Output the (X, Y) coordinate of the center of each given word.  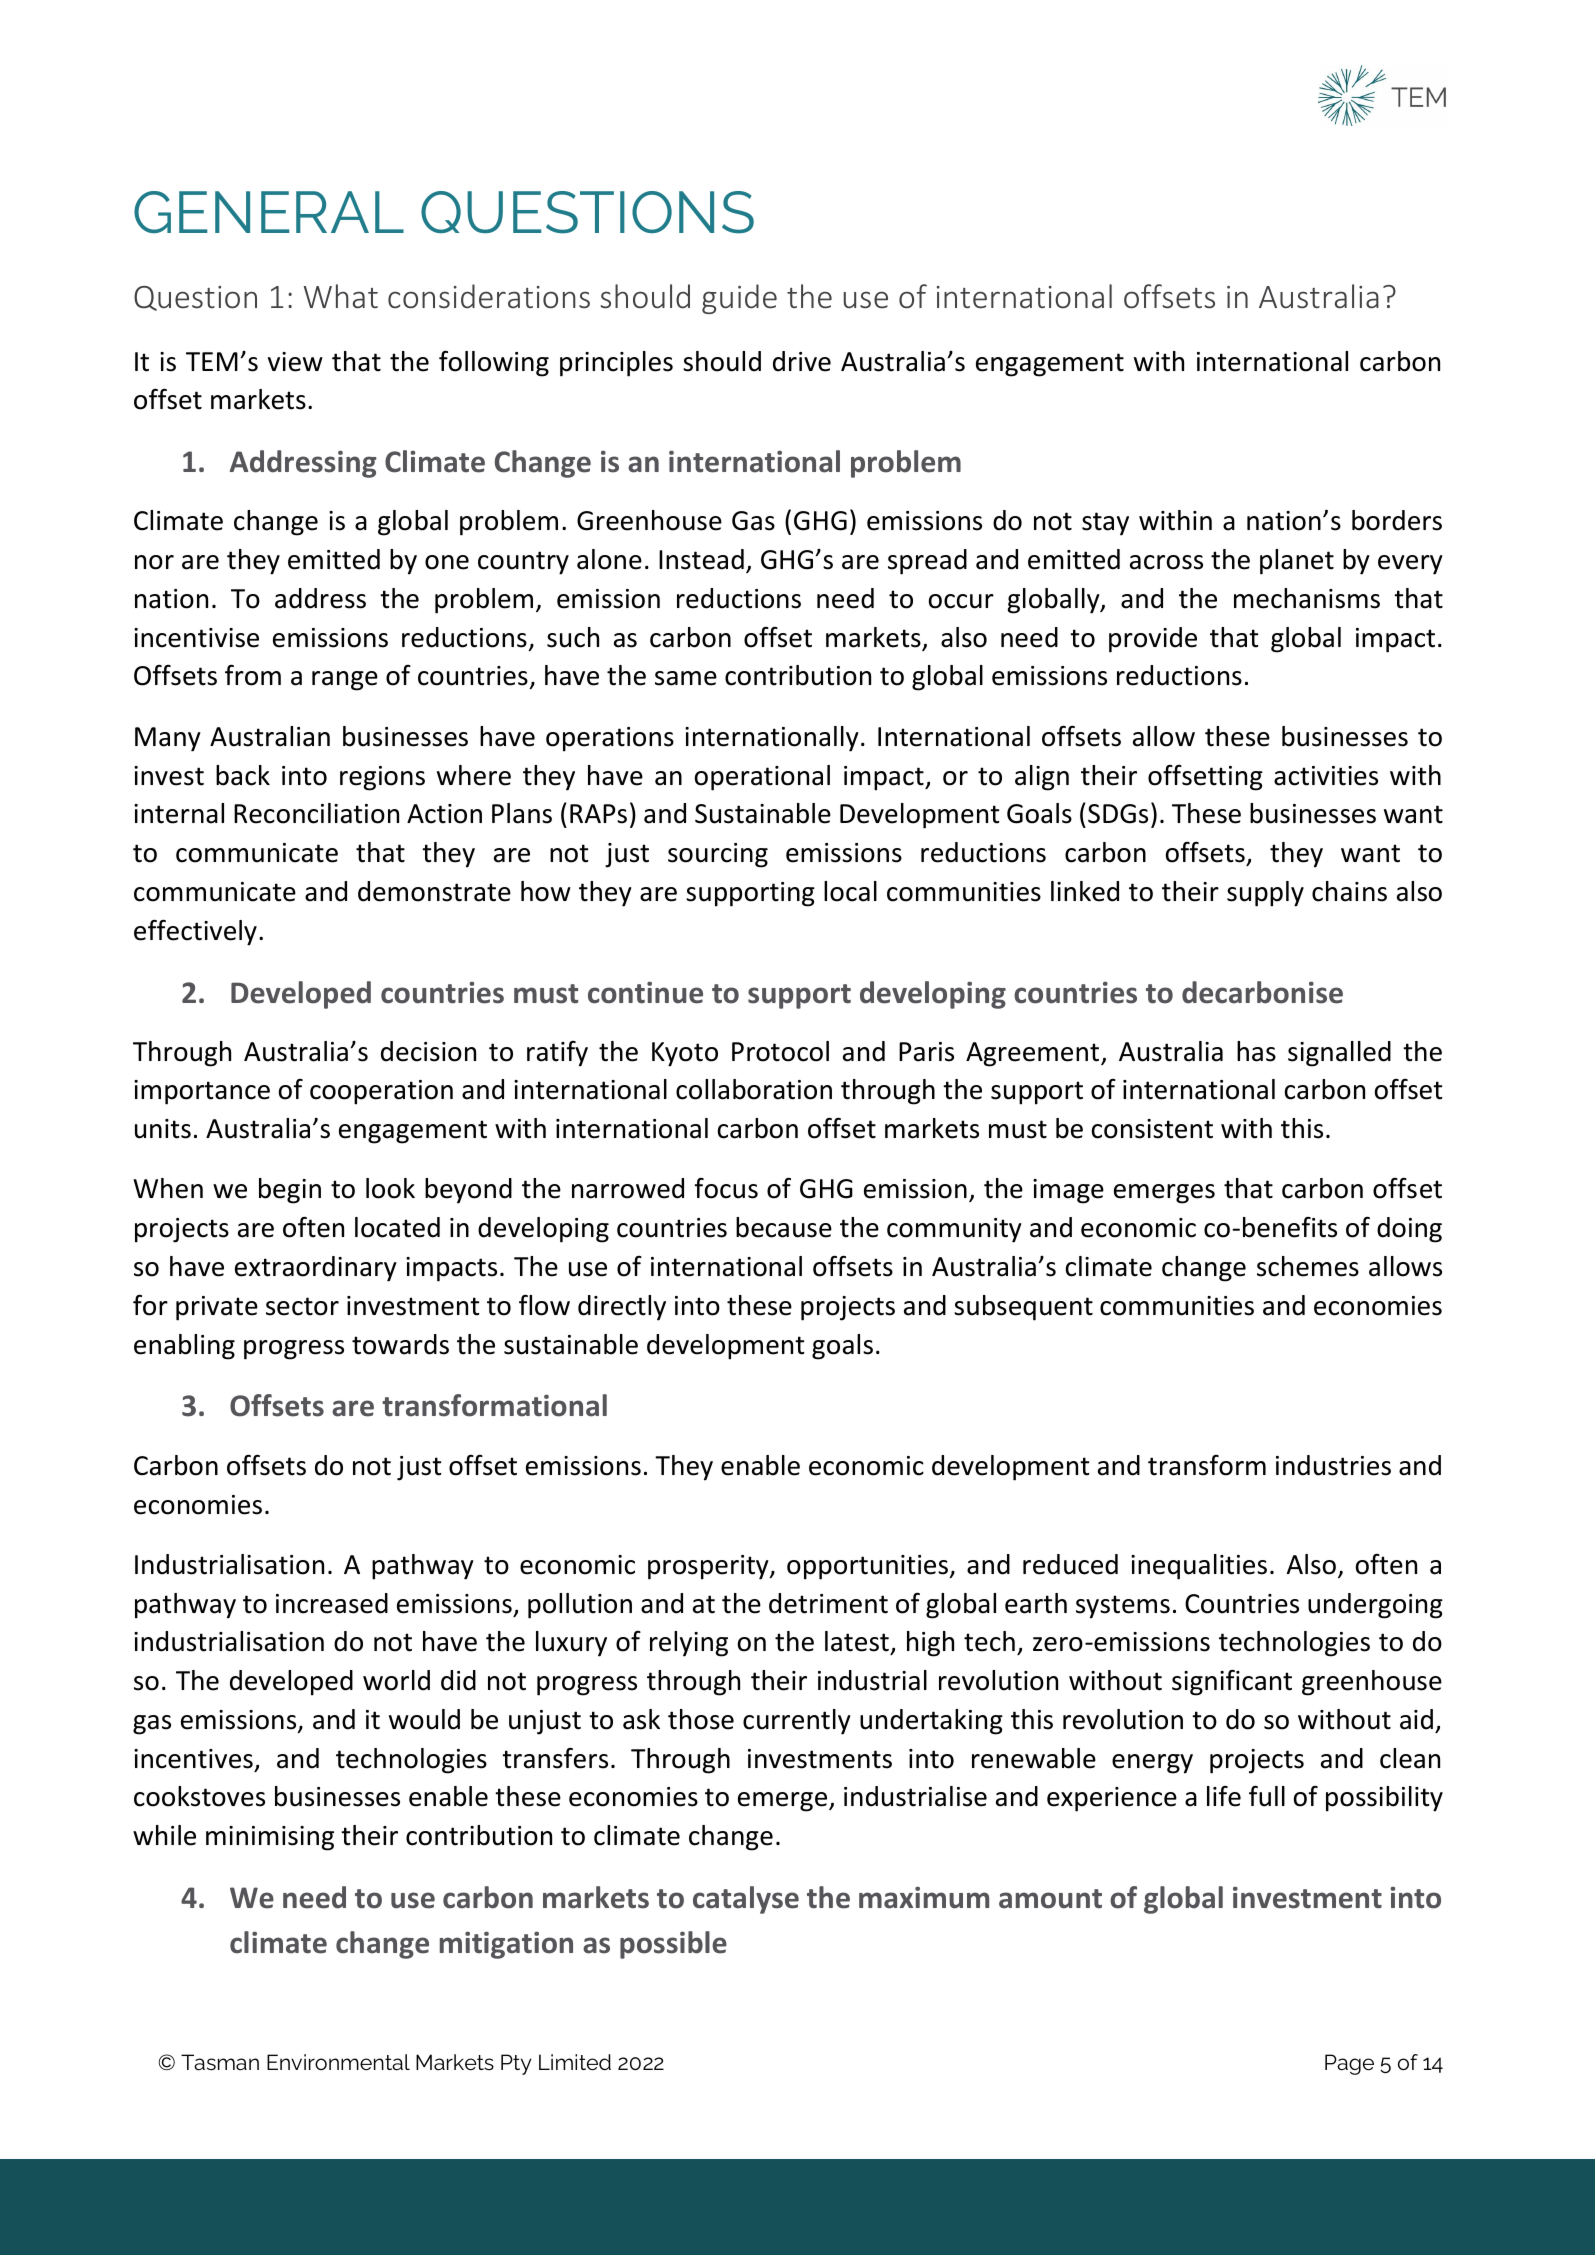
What (341, 296)
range (345, 681)
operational (762, 778)
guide (739, 299)
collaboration (754, 1089)
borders (1397, 520)
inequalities (1199, 1567)
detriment (828, 1603)
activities (1326, 776)
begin (290, 1191)
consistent (1152, 1129)
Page (1349, 2064)
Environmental (338, 2062)
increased (332, 1603)
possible (673, 1945)
